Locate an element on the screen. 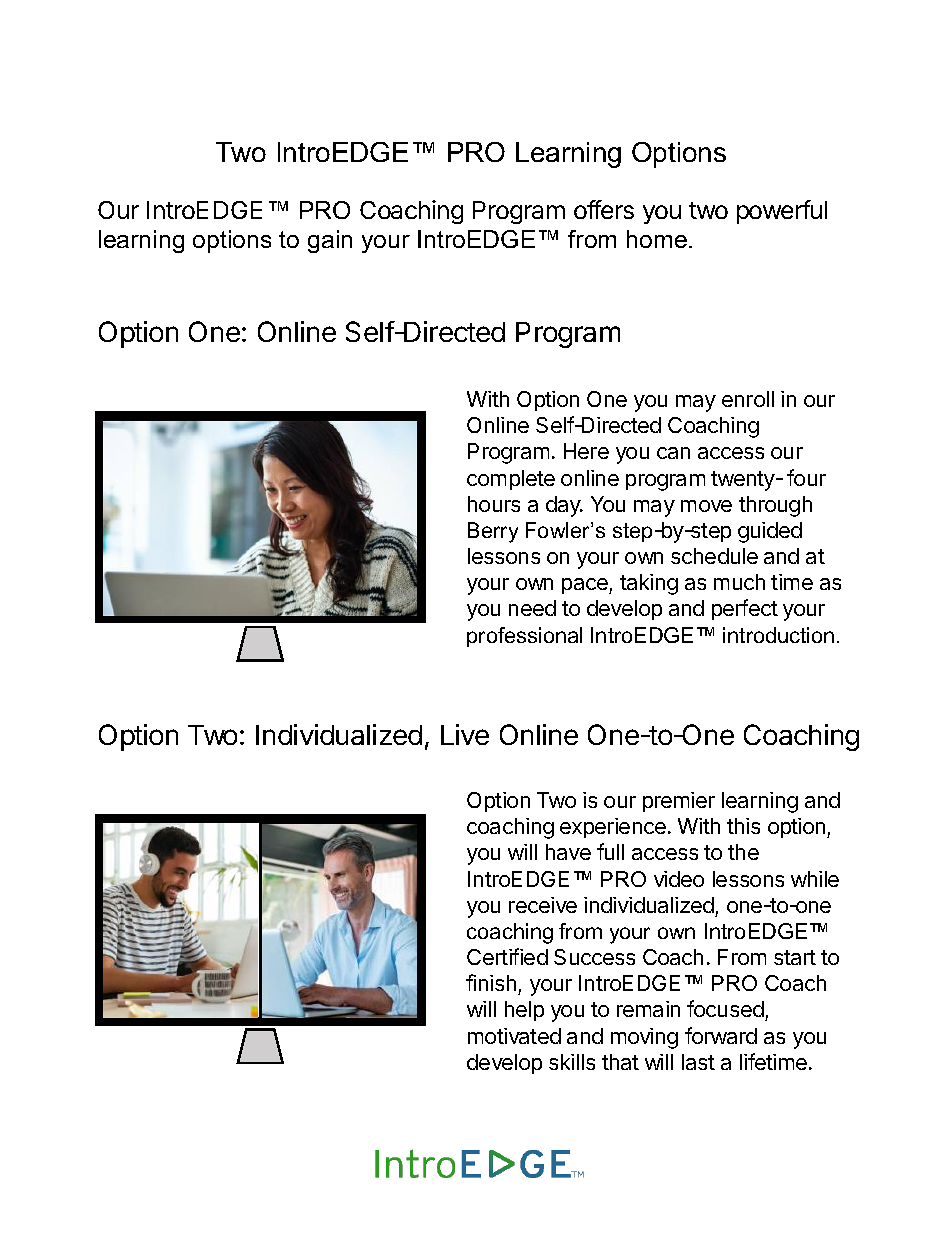 This screenshot has height=1233, width=952. finish is located at coordinates (491, 982).
